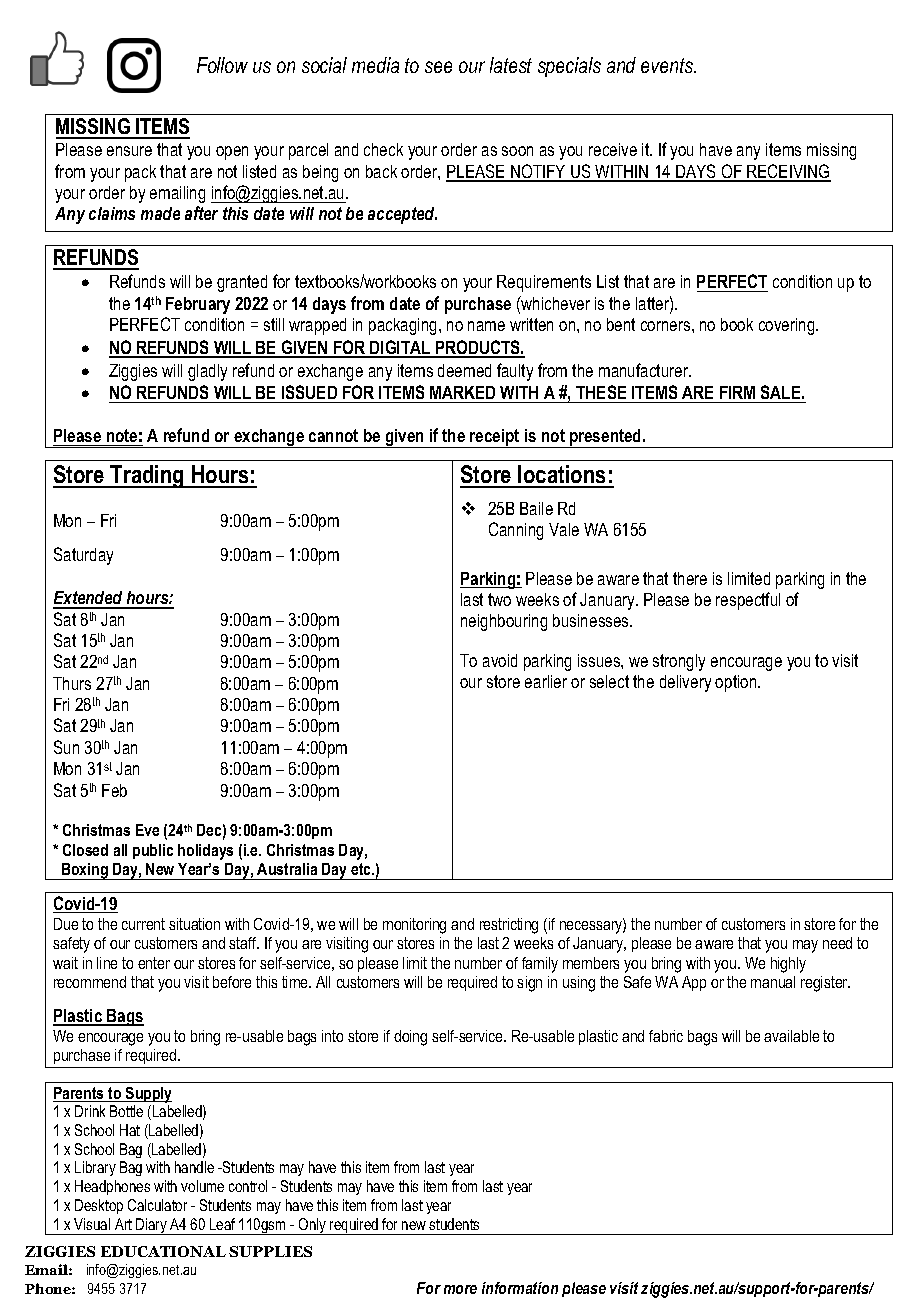 The image size is (924, 1308). What do you see at coordinates (791, 1036) in the screenshot?
I see `available` at bounding box center [791, 1036].
